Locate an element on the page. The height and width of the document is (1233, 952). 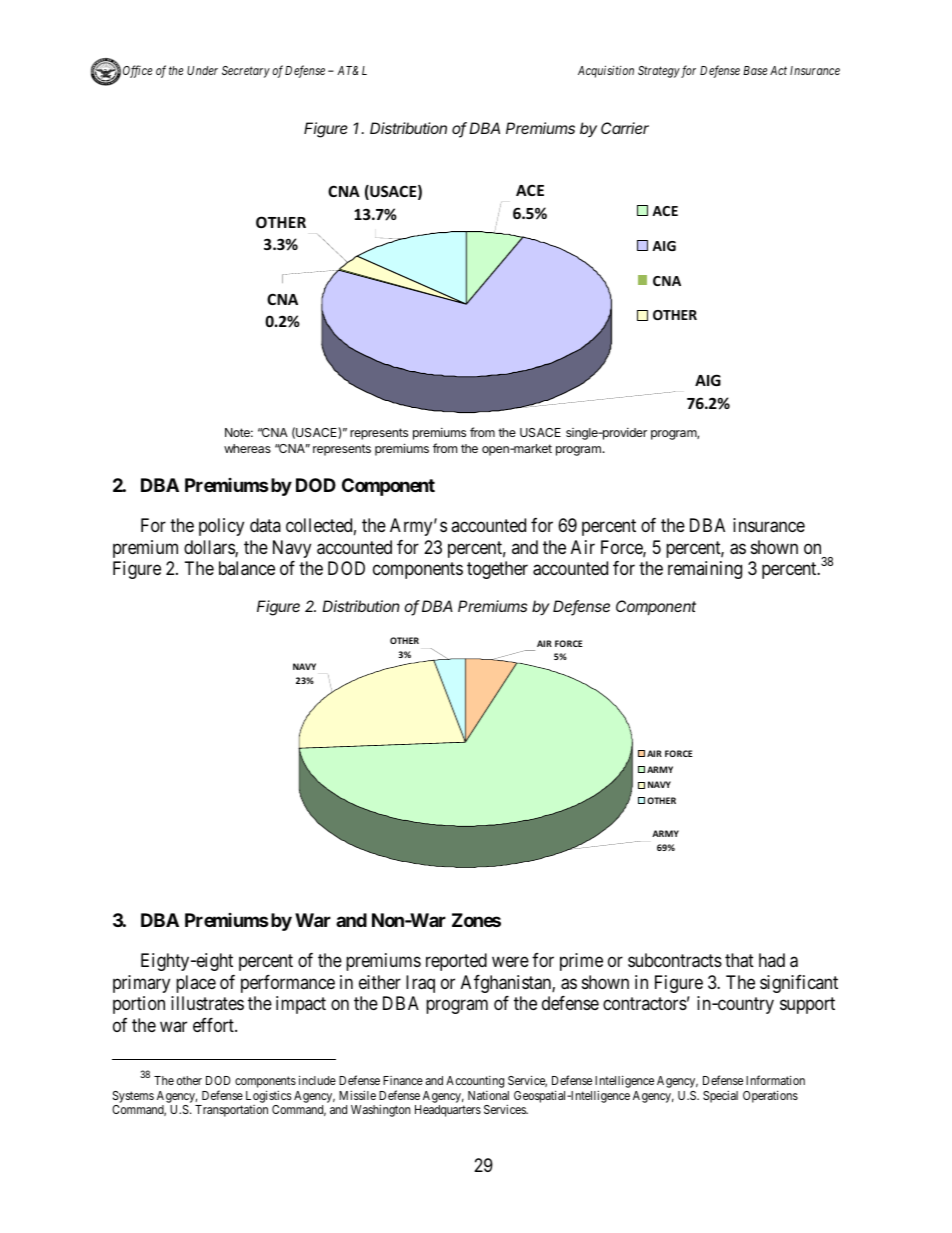
Transportation is located at coordinates (231, 1111).
